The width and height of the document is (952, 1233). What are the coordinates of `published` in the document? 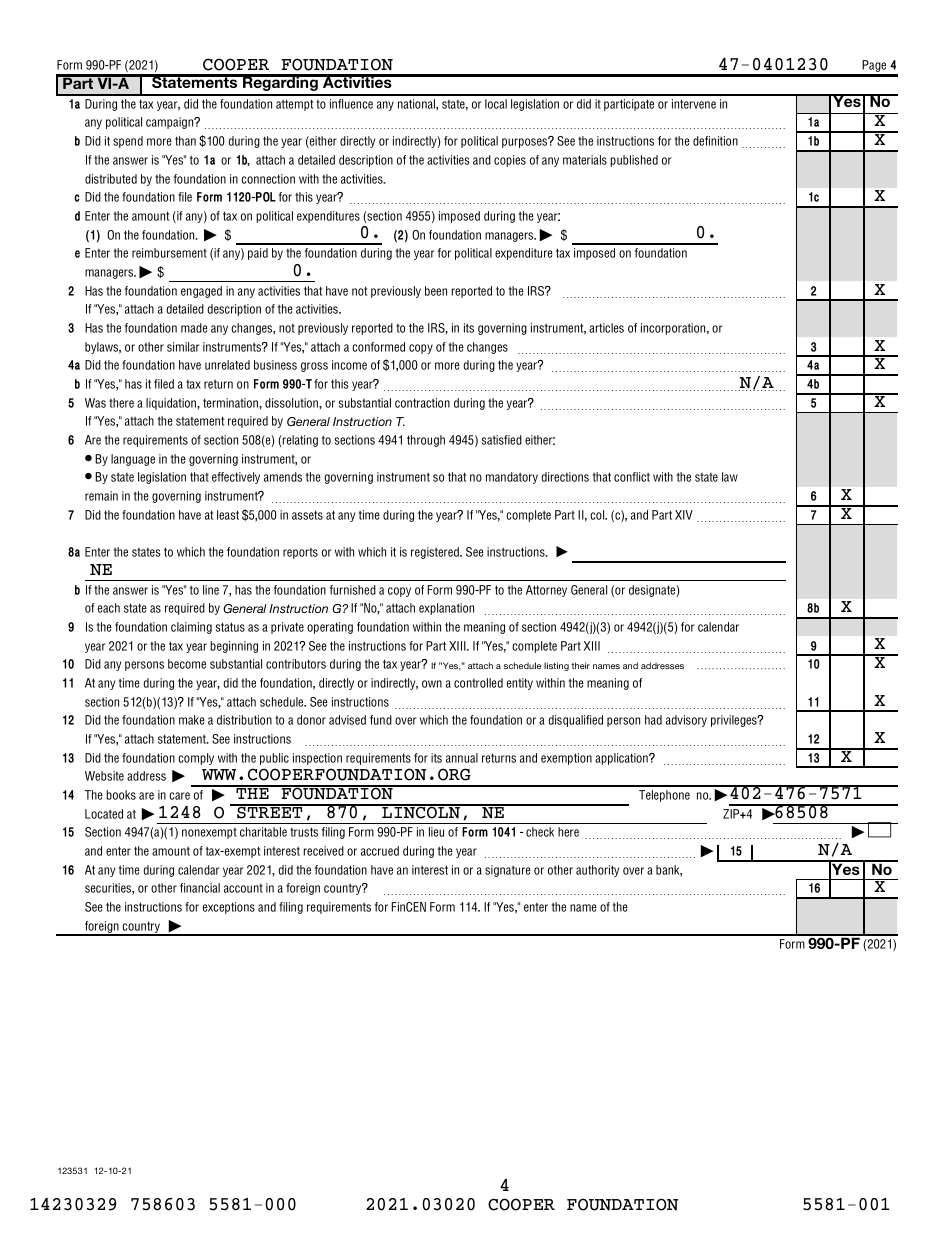 It's located at (634, 161).
